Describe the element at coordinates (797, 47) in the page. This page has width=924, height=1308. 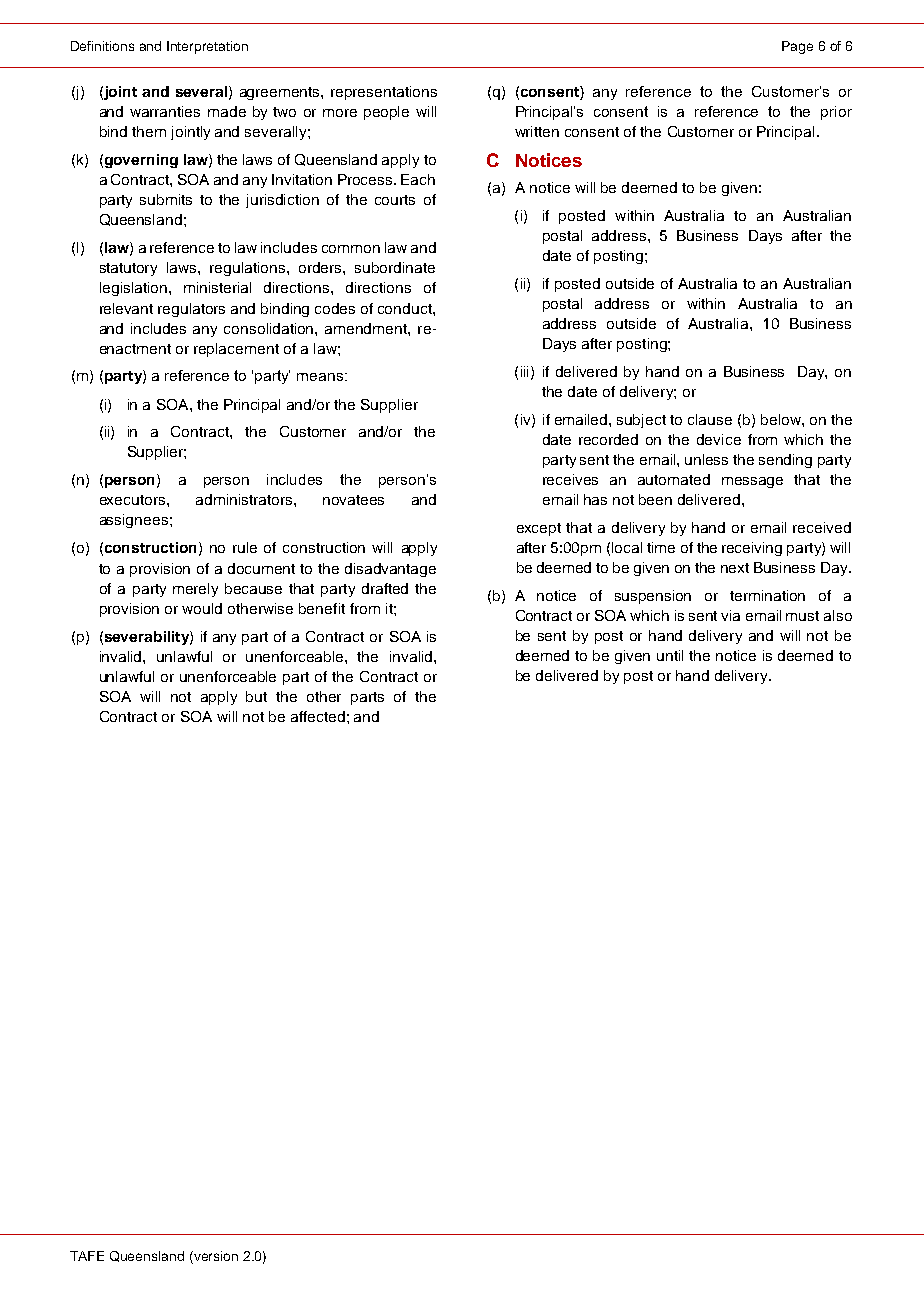
I see `Page` at that location.
